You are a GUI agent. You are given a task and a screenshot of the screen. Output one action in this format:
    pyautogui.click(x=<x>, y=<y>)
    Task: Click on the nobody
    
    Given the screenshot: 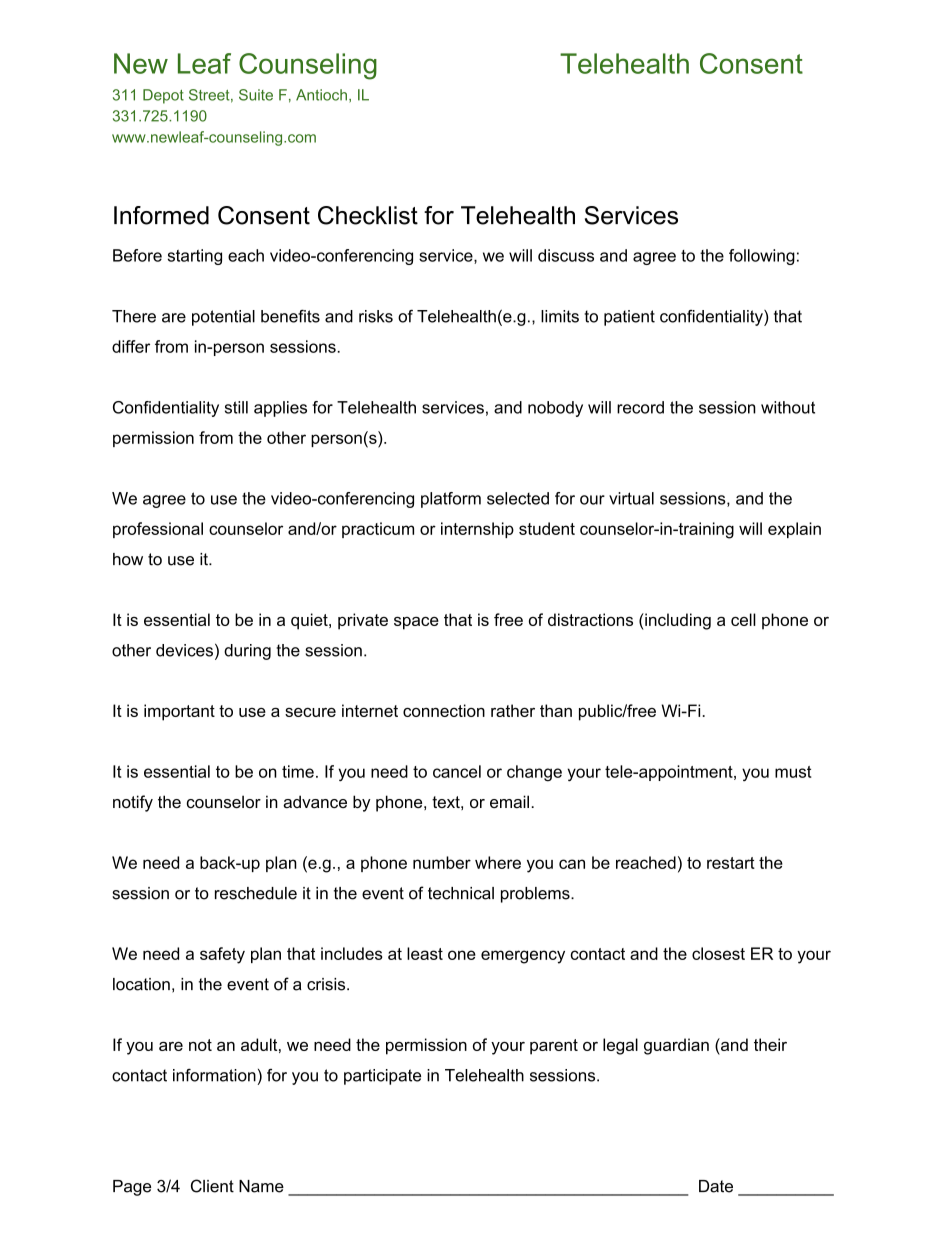 What is the action you would take?
    pyautogui.click(x=555, y=409)
